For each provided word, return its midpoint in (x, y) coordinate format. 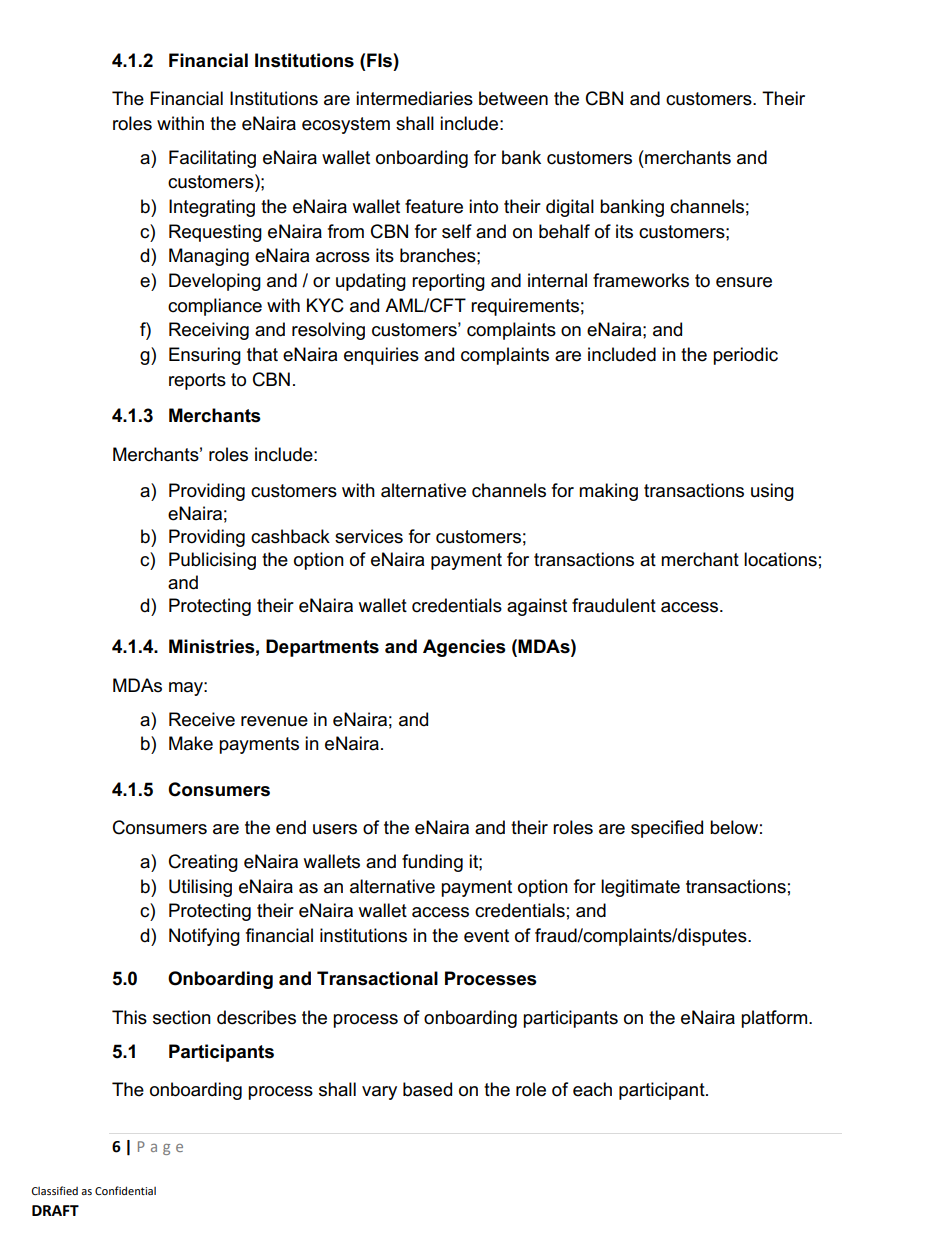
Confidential (125, 1190)
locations (780, 559)
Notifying (204, 937)
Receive (202, 719)
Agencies (464, 648)
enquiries (381, 356)
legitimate (640, 888)
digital (570, 208)
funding (432, 863)
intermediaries (414, 98)
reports (197, 381)
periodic (745, 356)
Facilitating (212, 159)
